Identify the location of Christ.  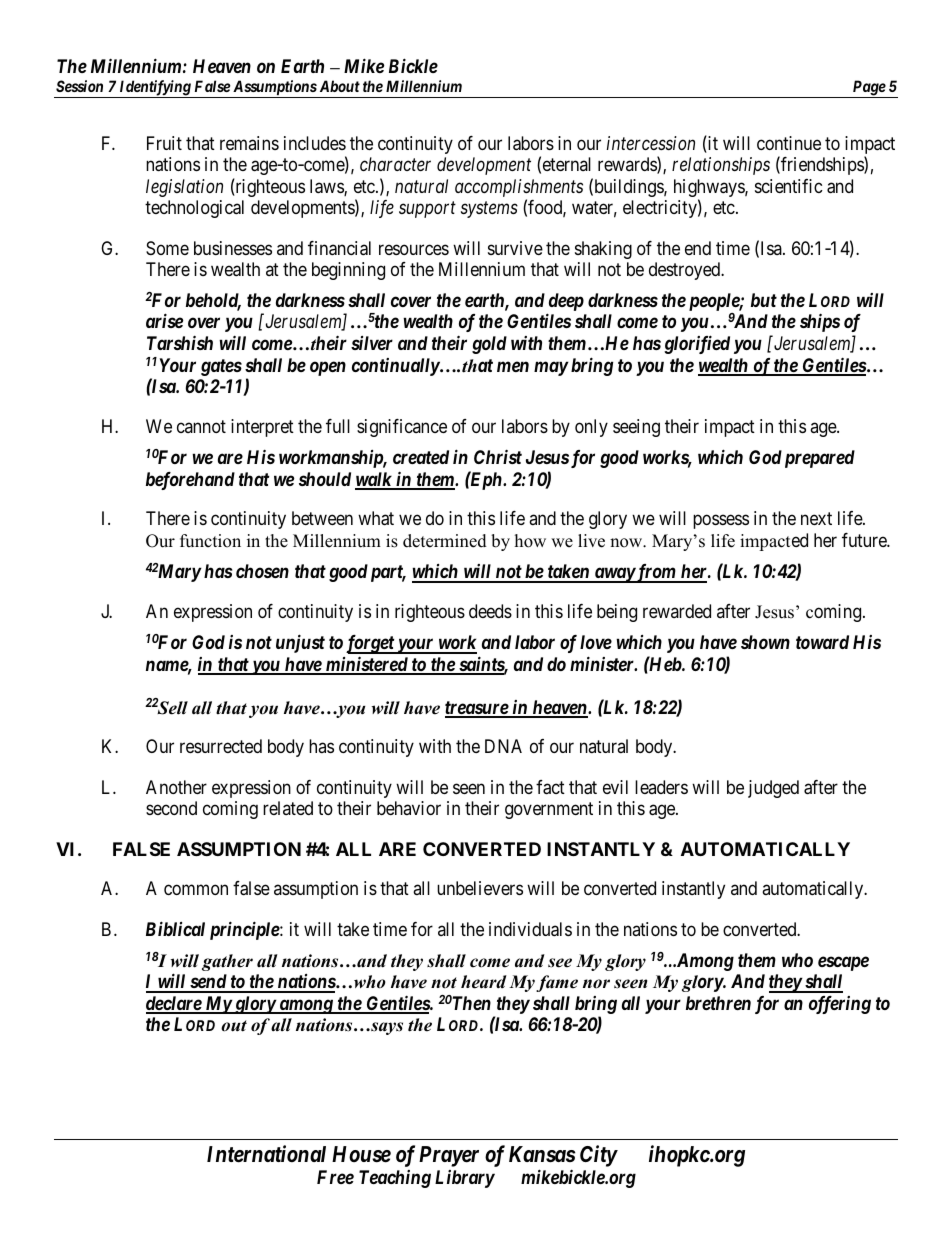
(498, 456).
